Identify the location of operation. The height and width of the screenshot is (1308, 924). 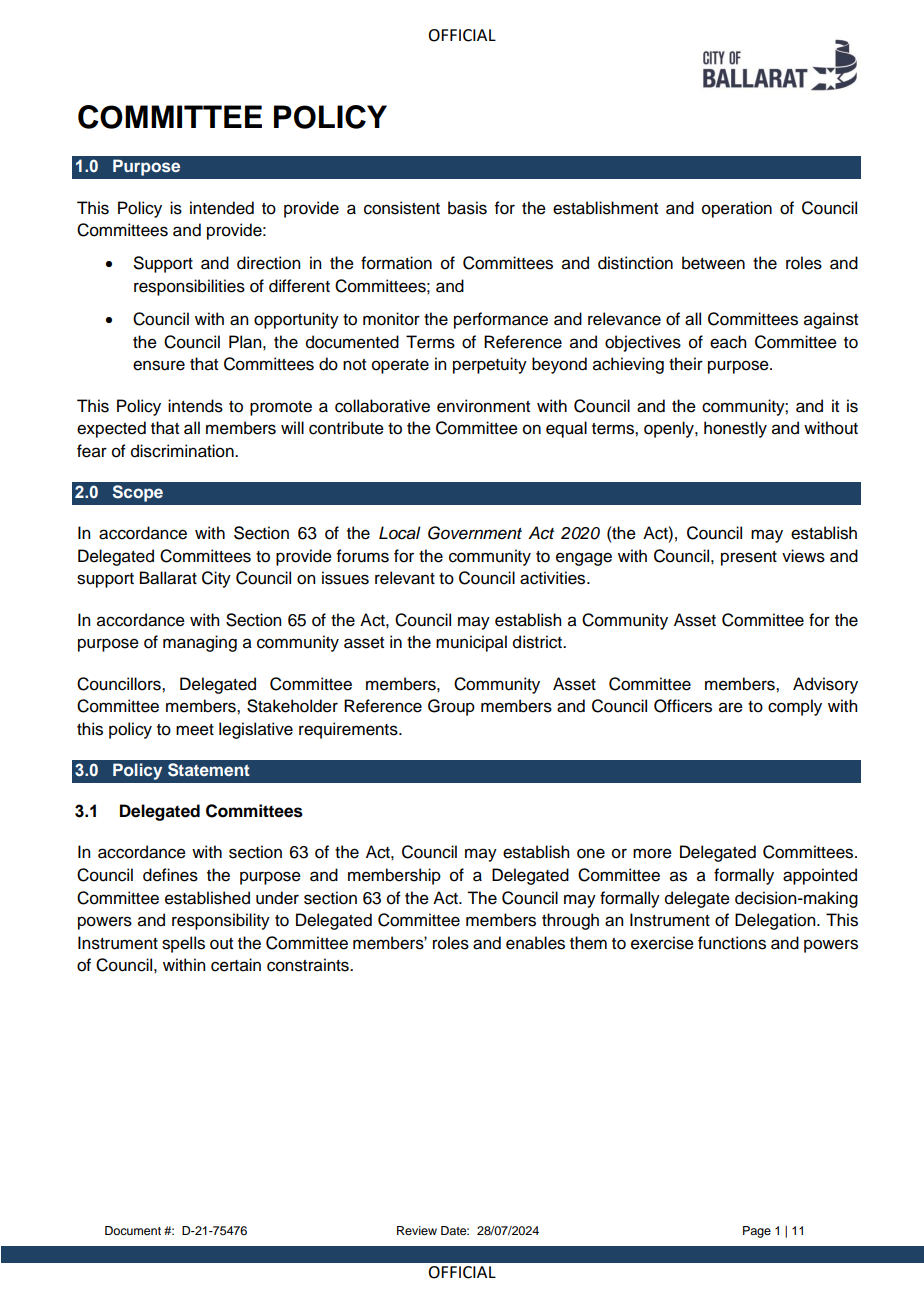
(737, 209).
